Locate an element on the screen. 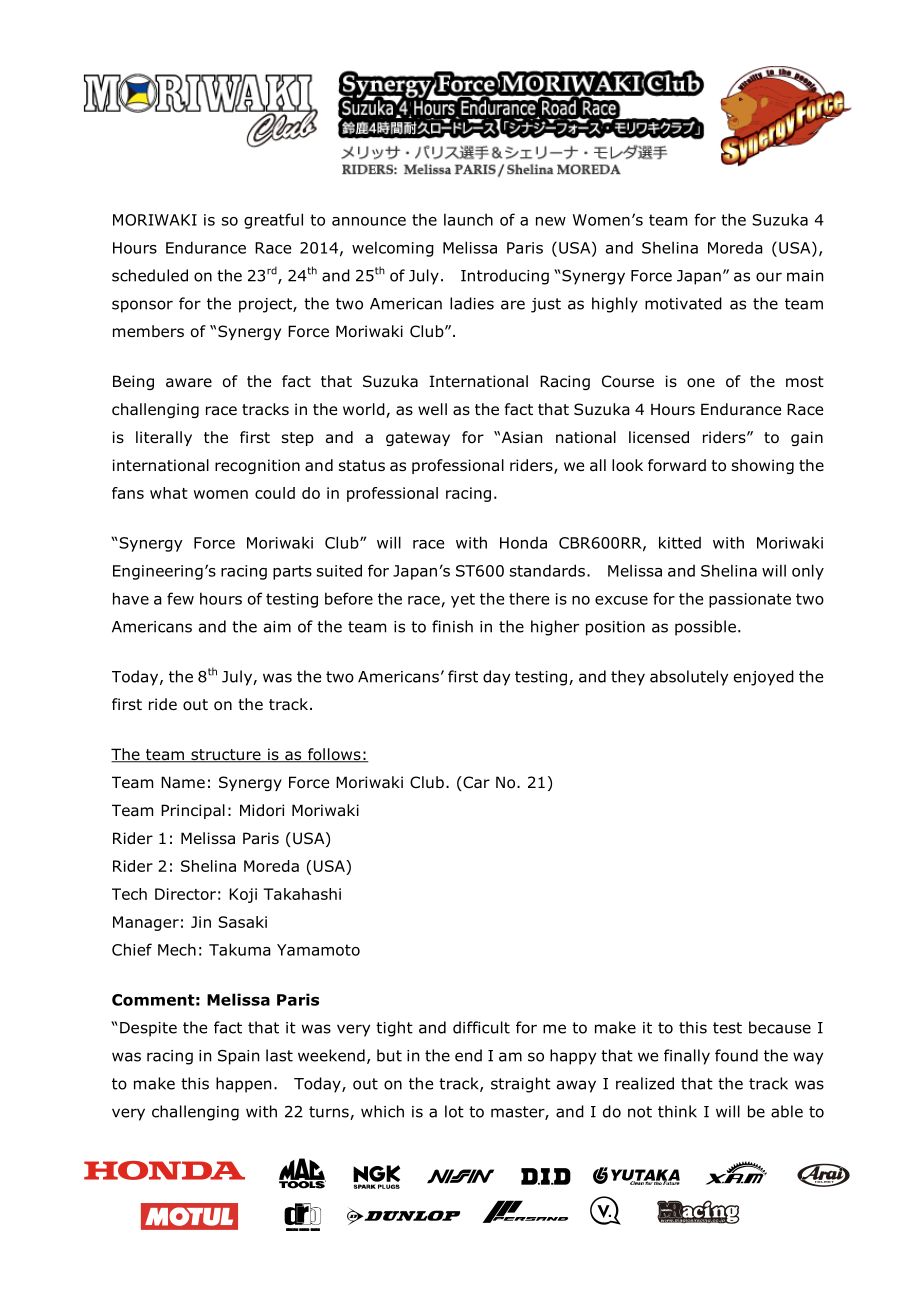 This screenshot has height=1308, width=924. lot is located at coordinates (454, 1111).
